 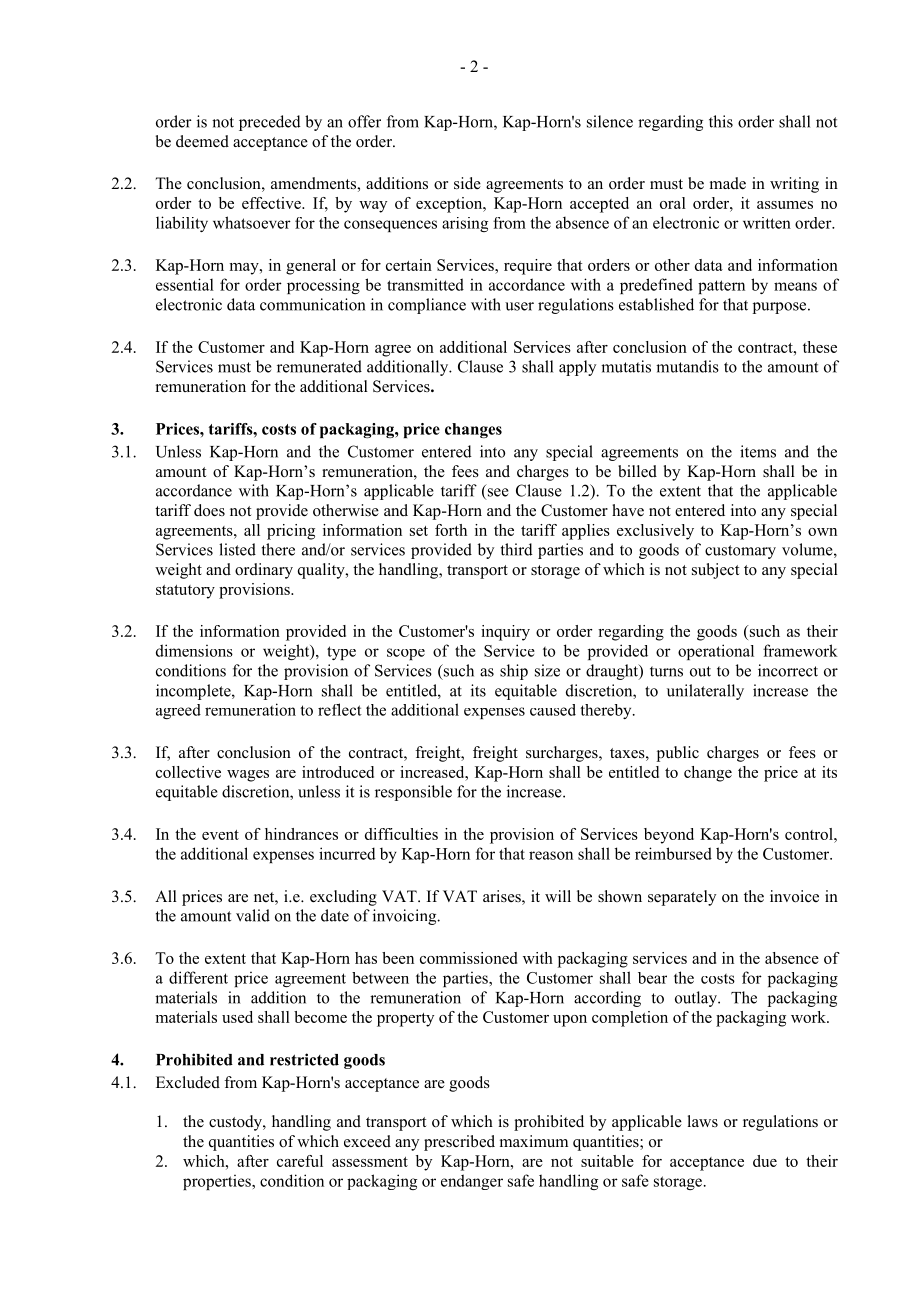 I want to click on preceded, so click(x=270, y=123).
